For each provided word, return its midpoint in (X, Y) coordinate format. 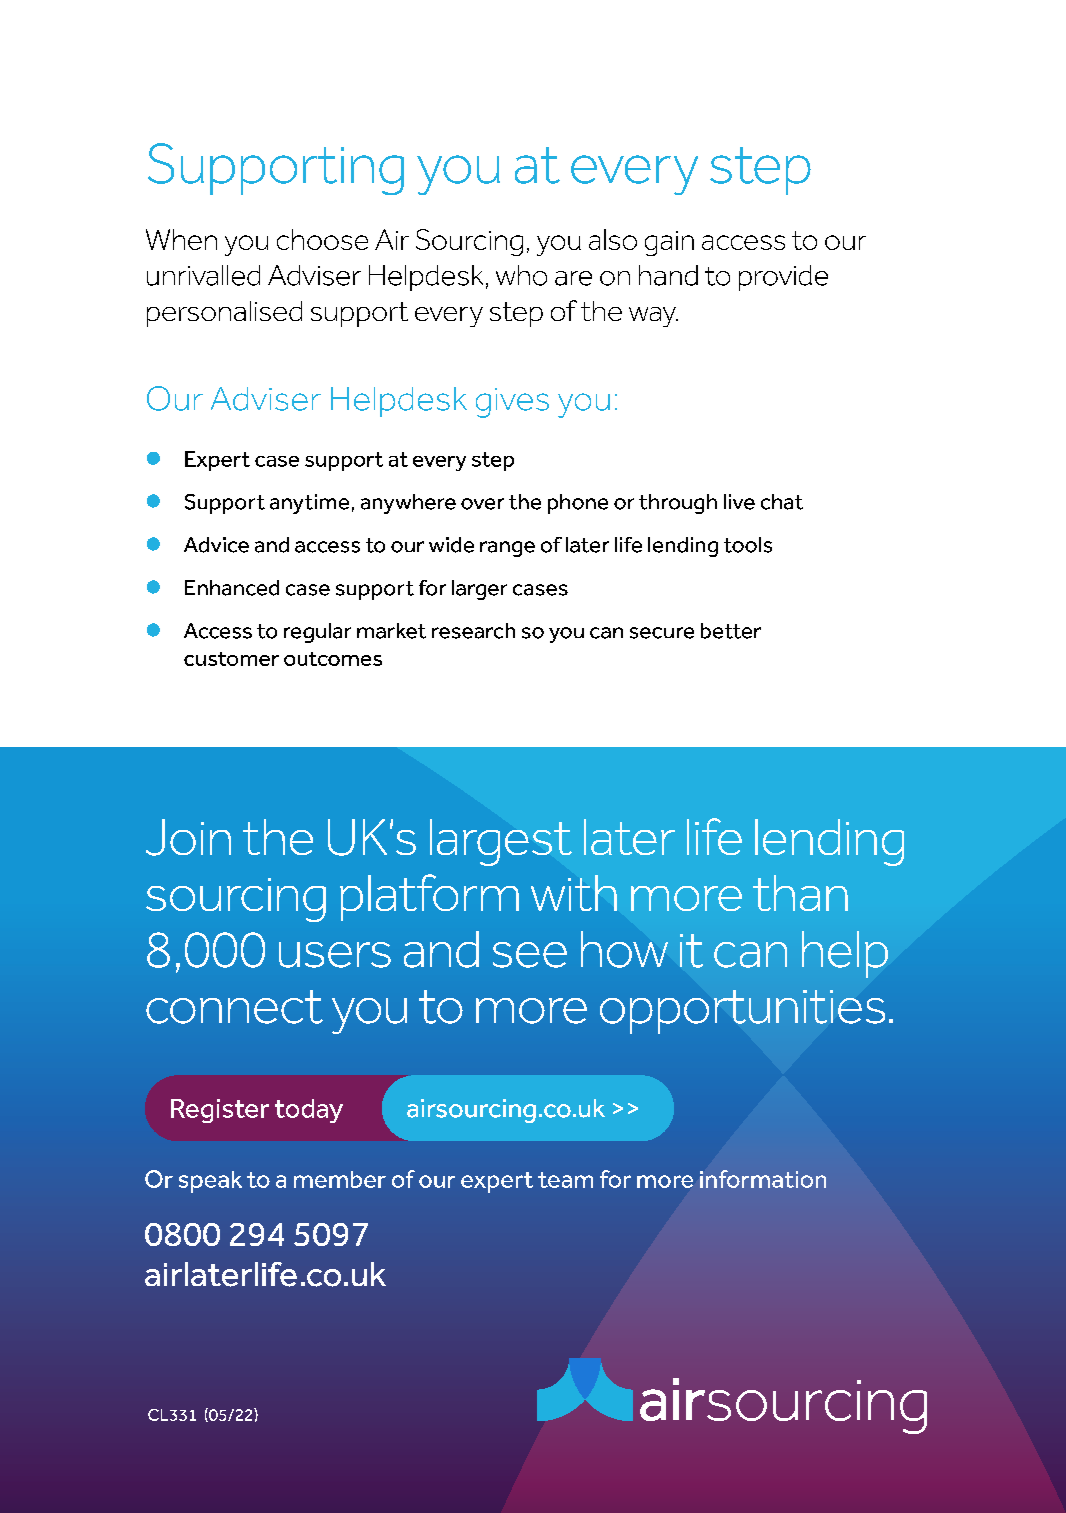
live (739, 502)
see (530, 955)
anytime (309, 504)
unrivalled (203, 275)
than (800, 893)
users (335, 955)
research (473, 631)
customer (231, 659)
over (482, 504)
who (521, 275)
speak (210, 1182)
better (731, 631)
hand (668, 275)
